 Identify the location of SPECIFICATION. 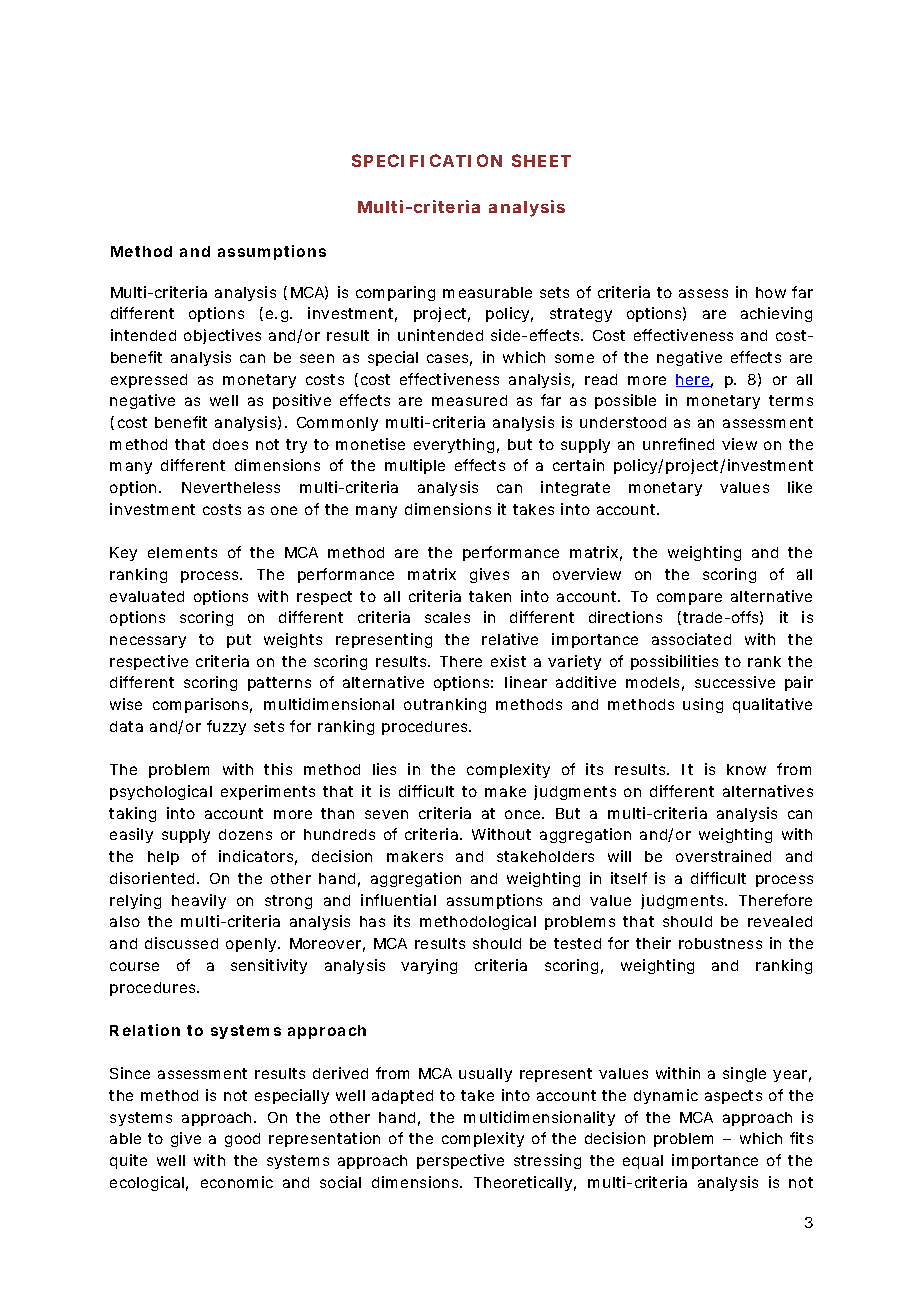
(427, 160).
